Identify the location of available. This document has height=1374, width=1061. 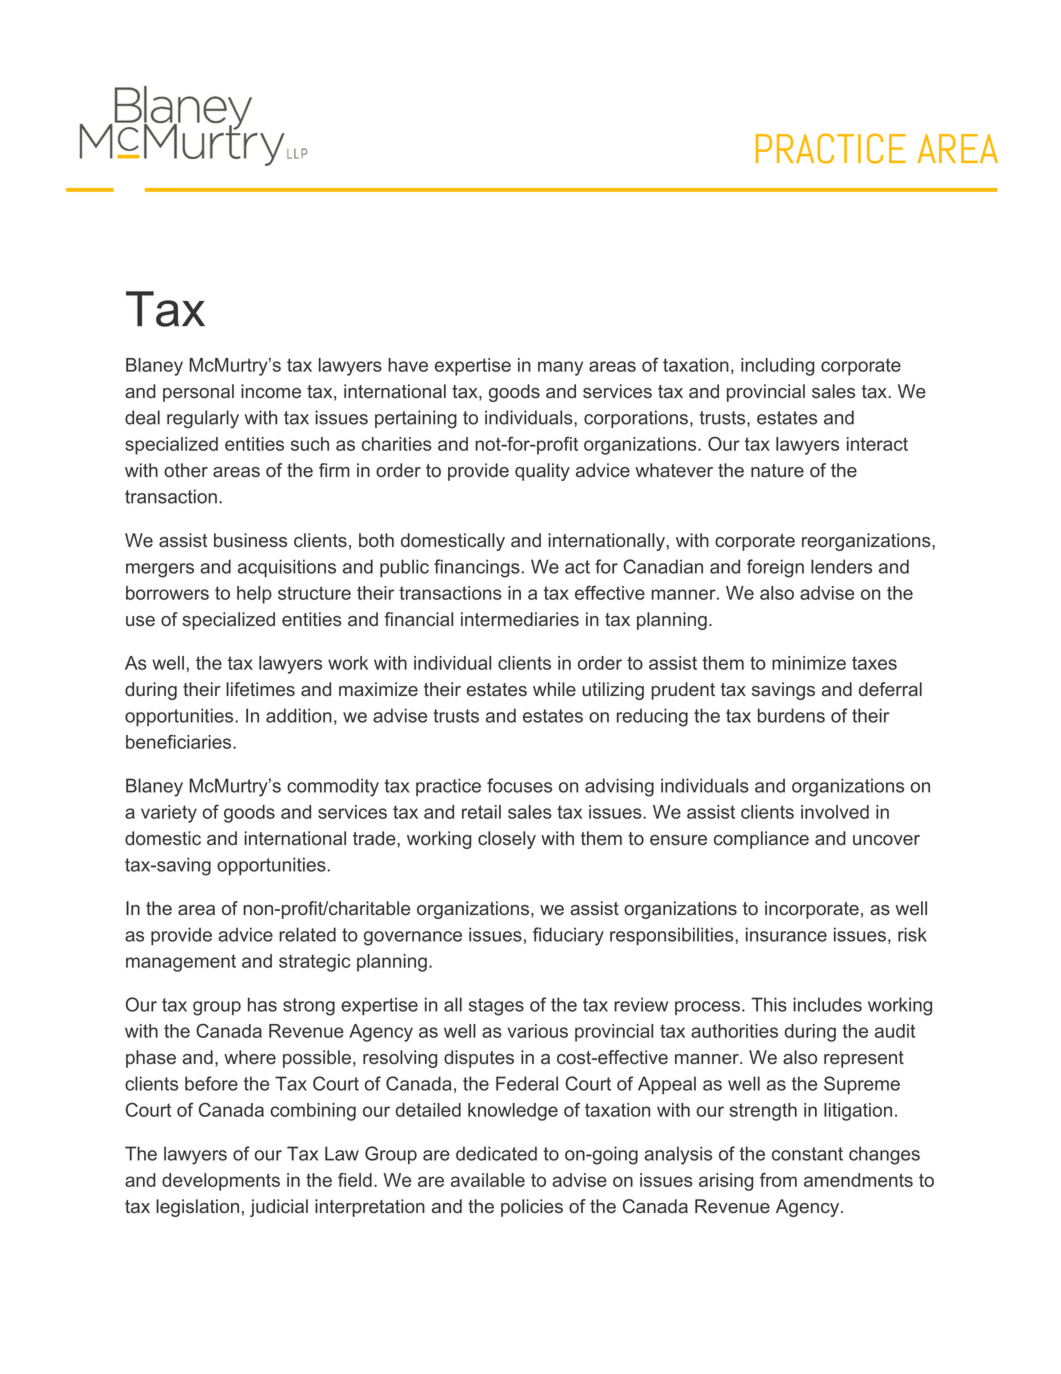
(488, 1180).
